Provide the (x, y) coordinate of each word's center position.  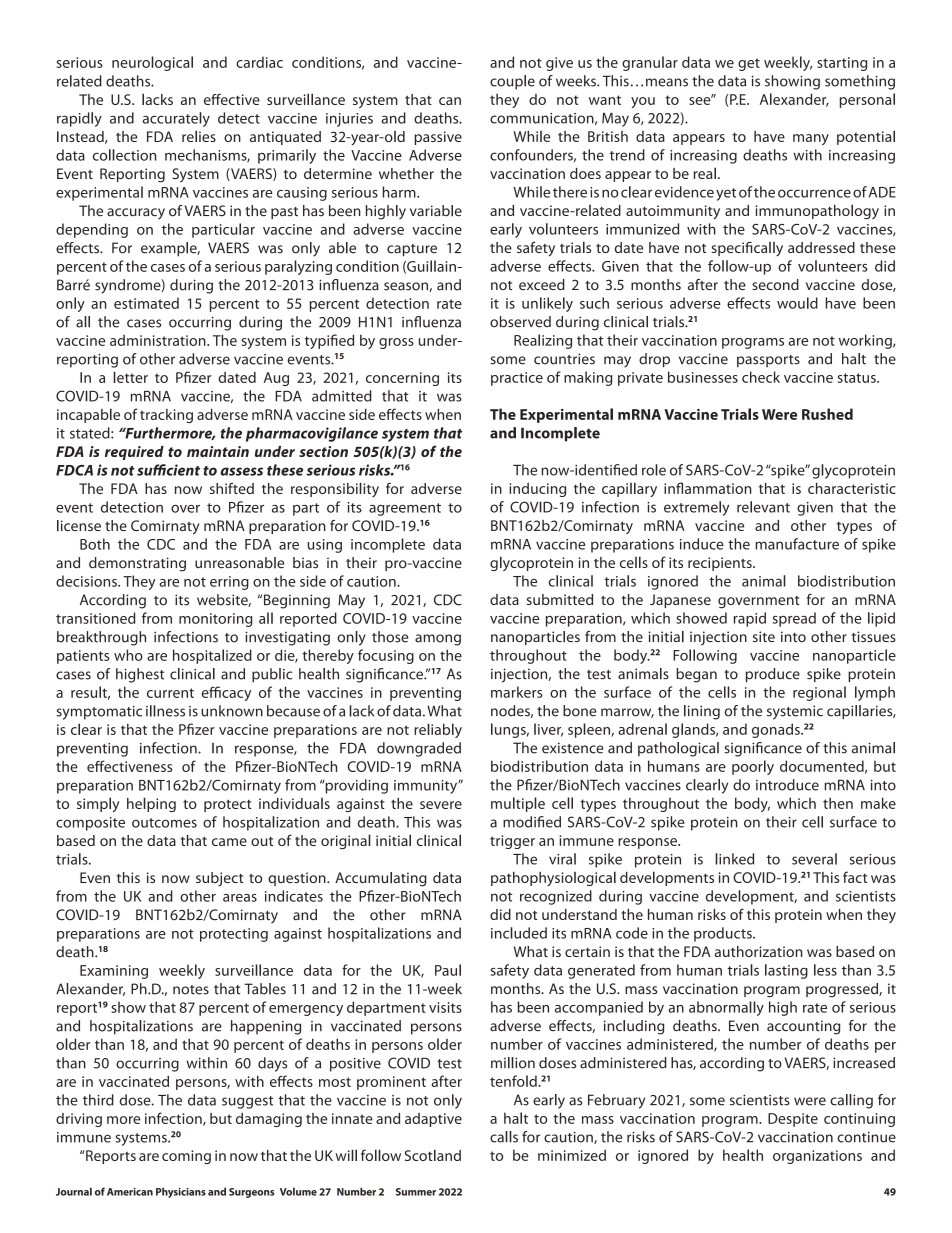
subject (219, 879)
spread (794, 619)
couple (512, 82)
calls (504, 1137)
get (749, 64)
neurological (152, 63)
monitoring (215, 620)
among (438, 640)
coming (186, 1157)
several (814, 859)
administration (159, 340)
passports (768, 361)
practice (517, 379)
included (519, 933)
